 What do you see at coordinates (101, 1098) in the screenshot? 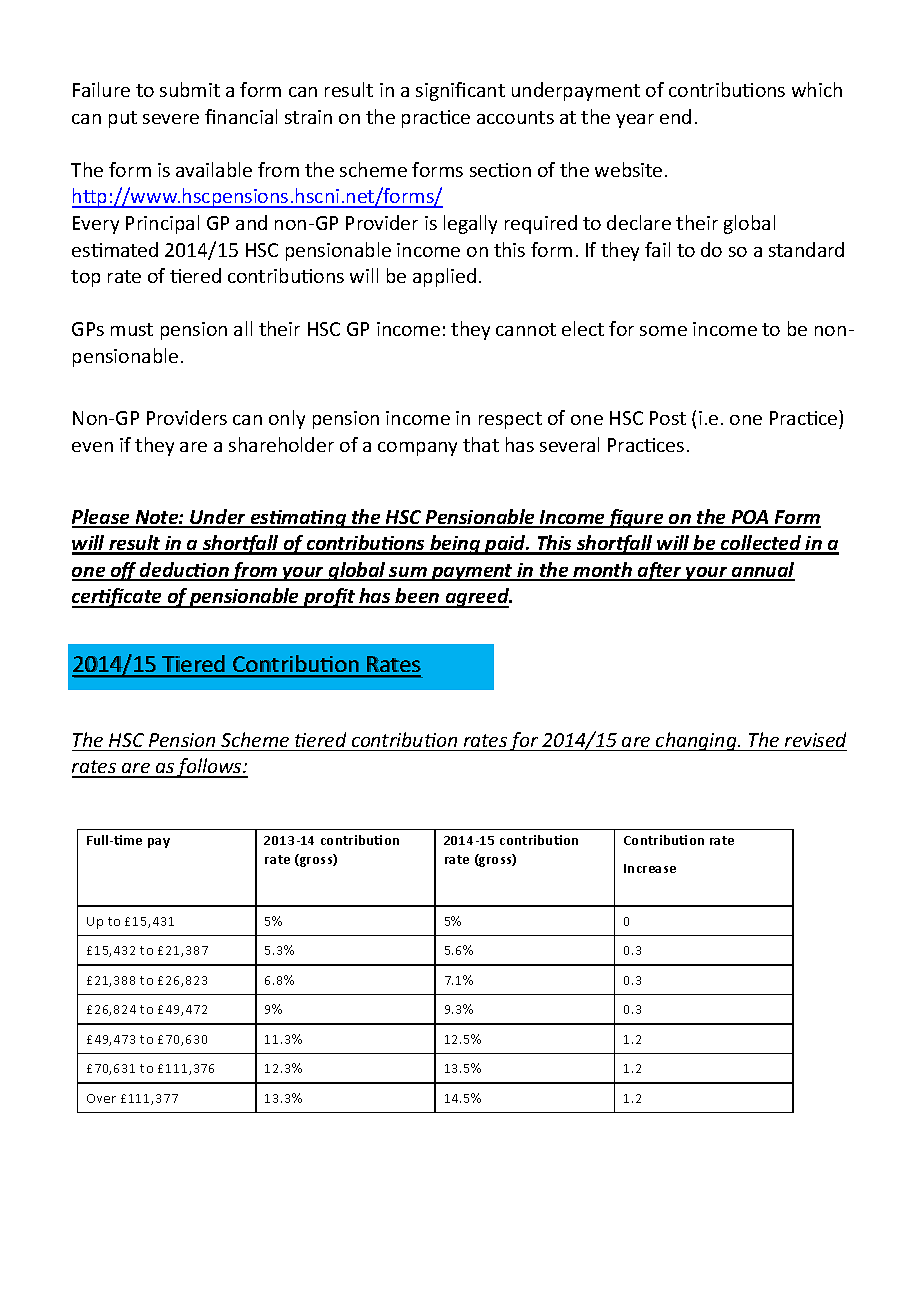
I see `Over` at bounding box center [101, 1098].
